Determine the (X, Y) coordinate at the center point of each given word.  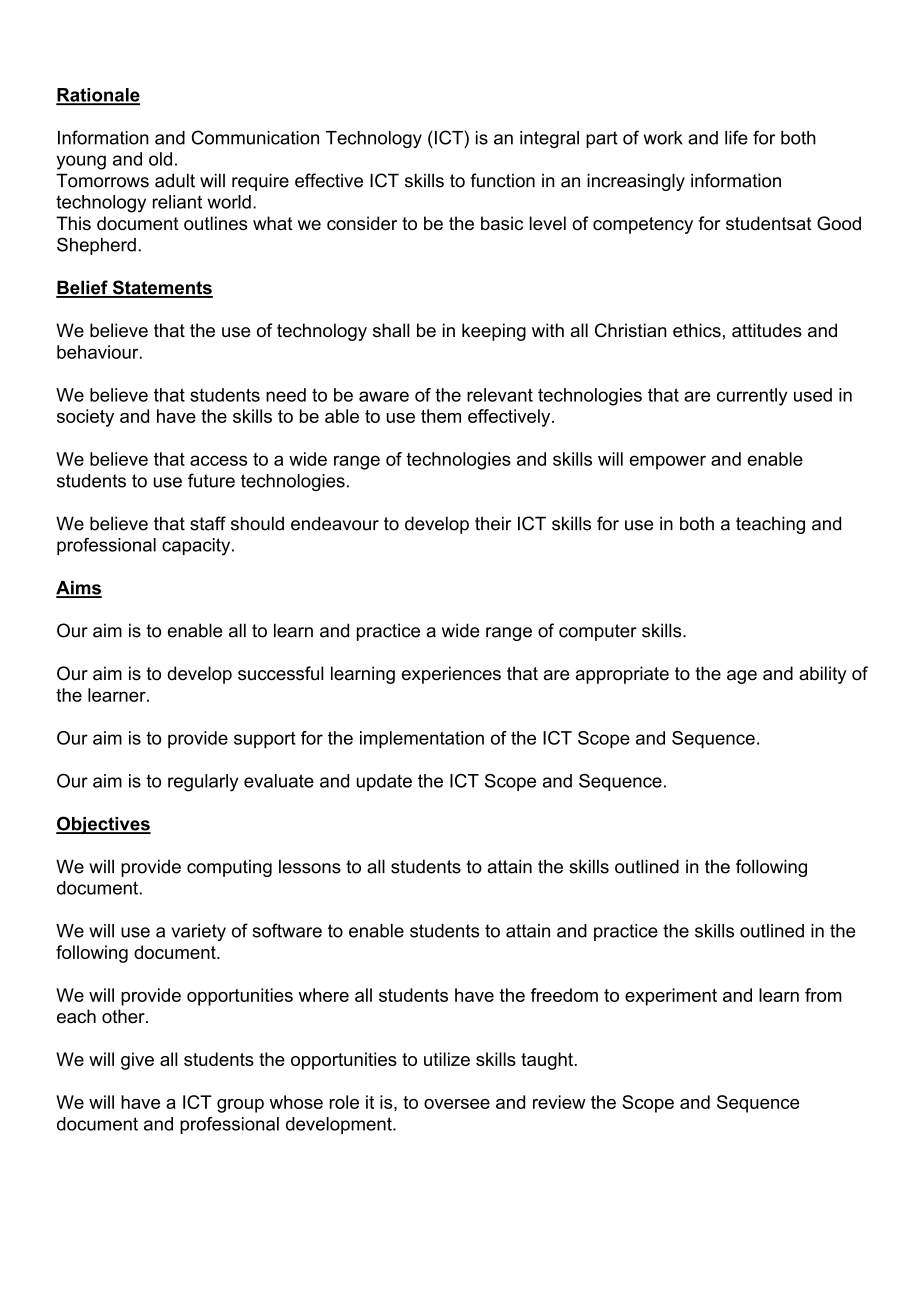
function (502, 180)
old (160, 159)
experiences (451, 675)
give (137, 1061)
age (742, 677)
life (736, 137)
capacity (197, 547)
